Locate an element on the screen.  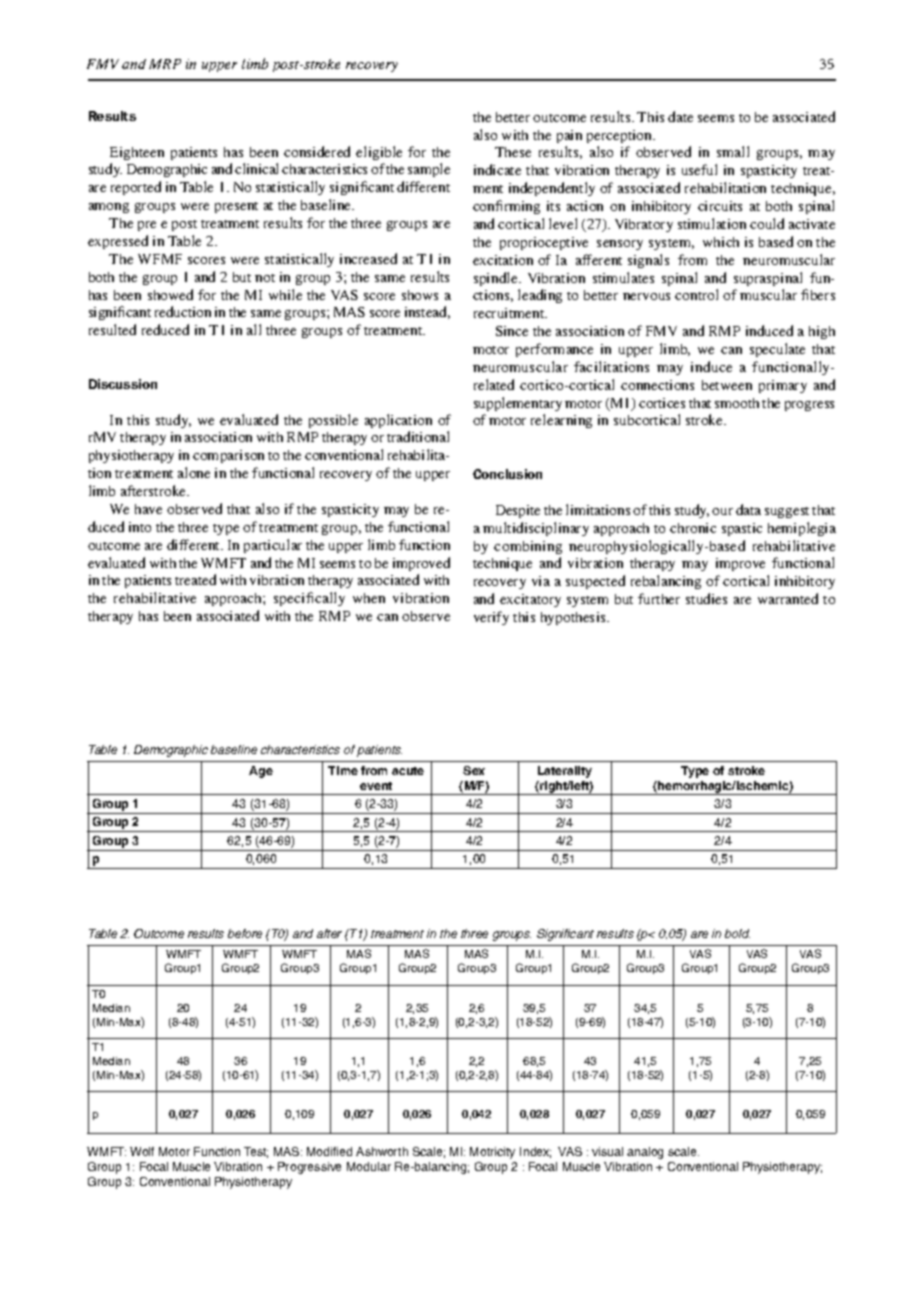
These is located at coordinates (513, 152).
